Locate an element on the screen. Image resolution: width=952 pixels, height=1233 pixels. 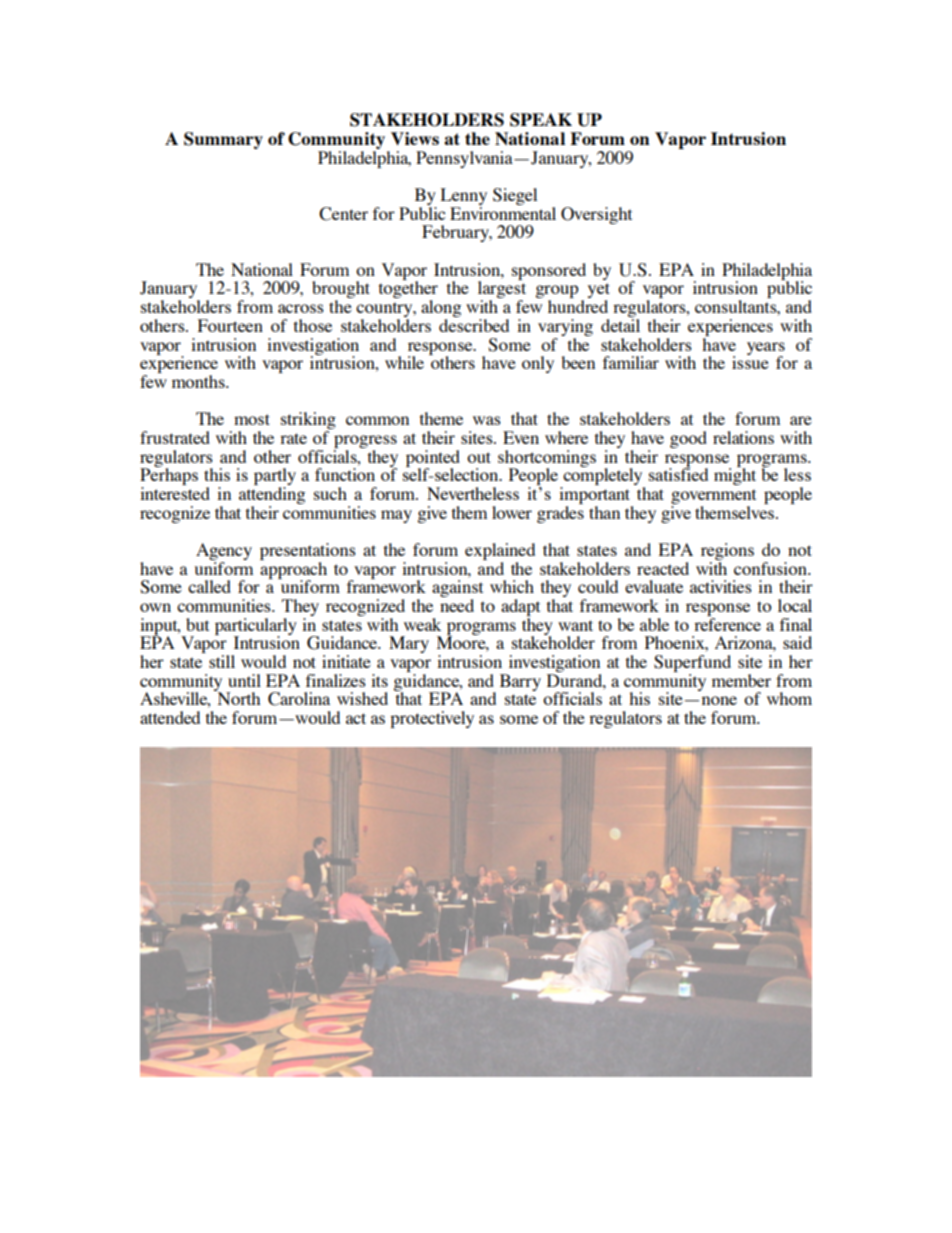
attending is located at coordinates (272, 497).
